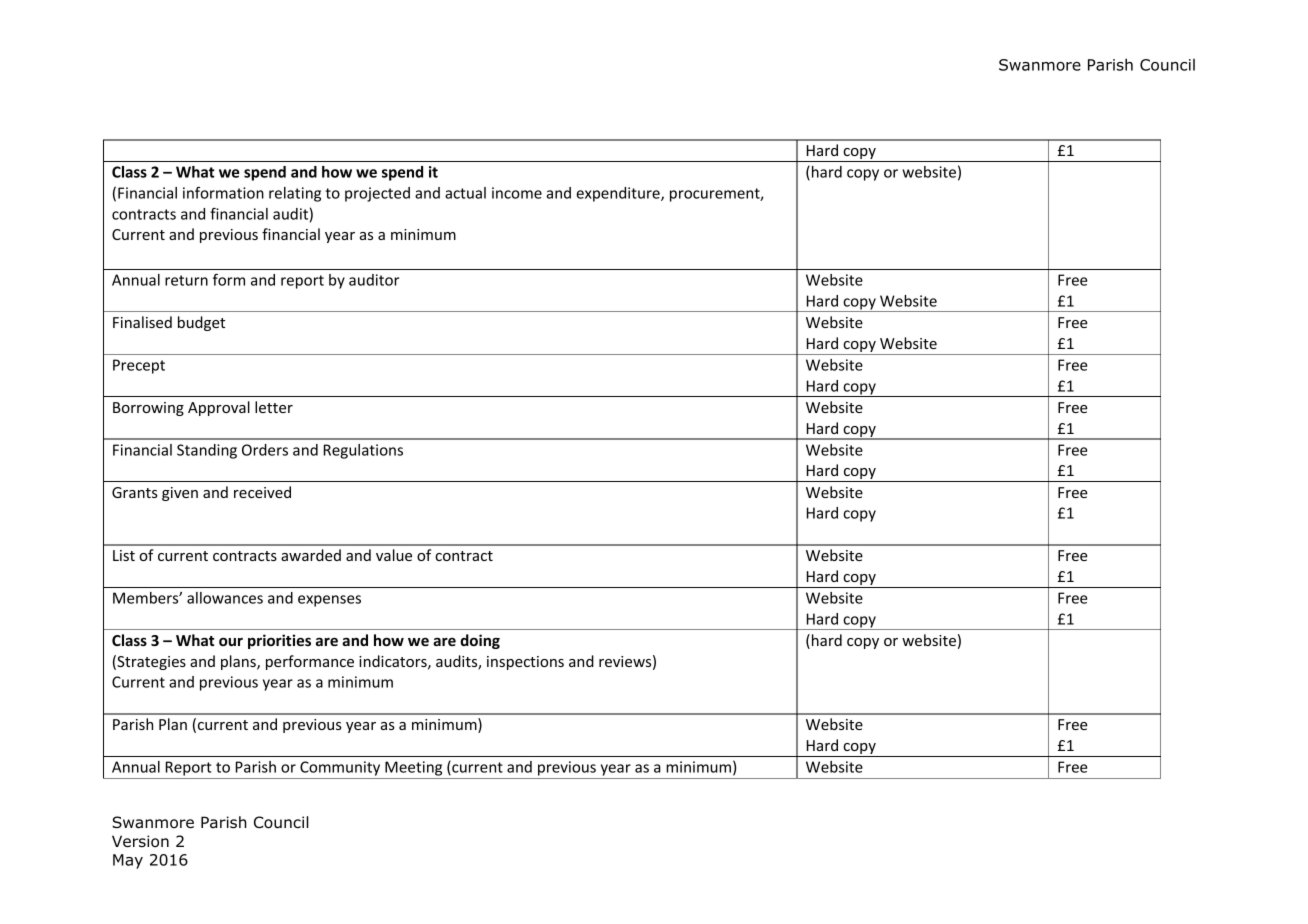 The image size is (1308, 924). Describe the element at coordinates (180, 494) in the image. I see `given` at that location.
